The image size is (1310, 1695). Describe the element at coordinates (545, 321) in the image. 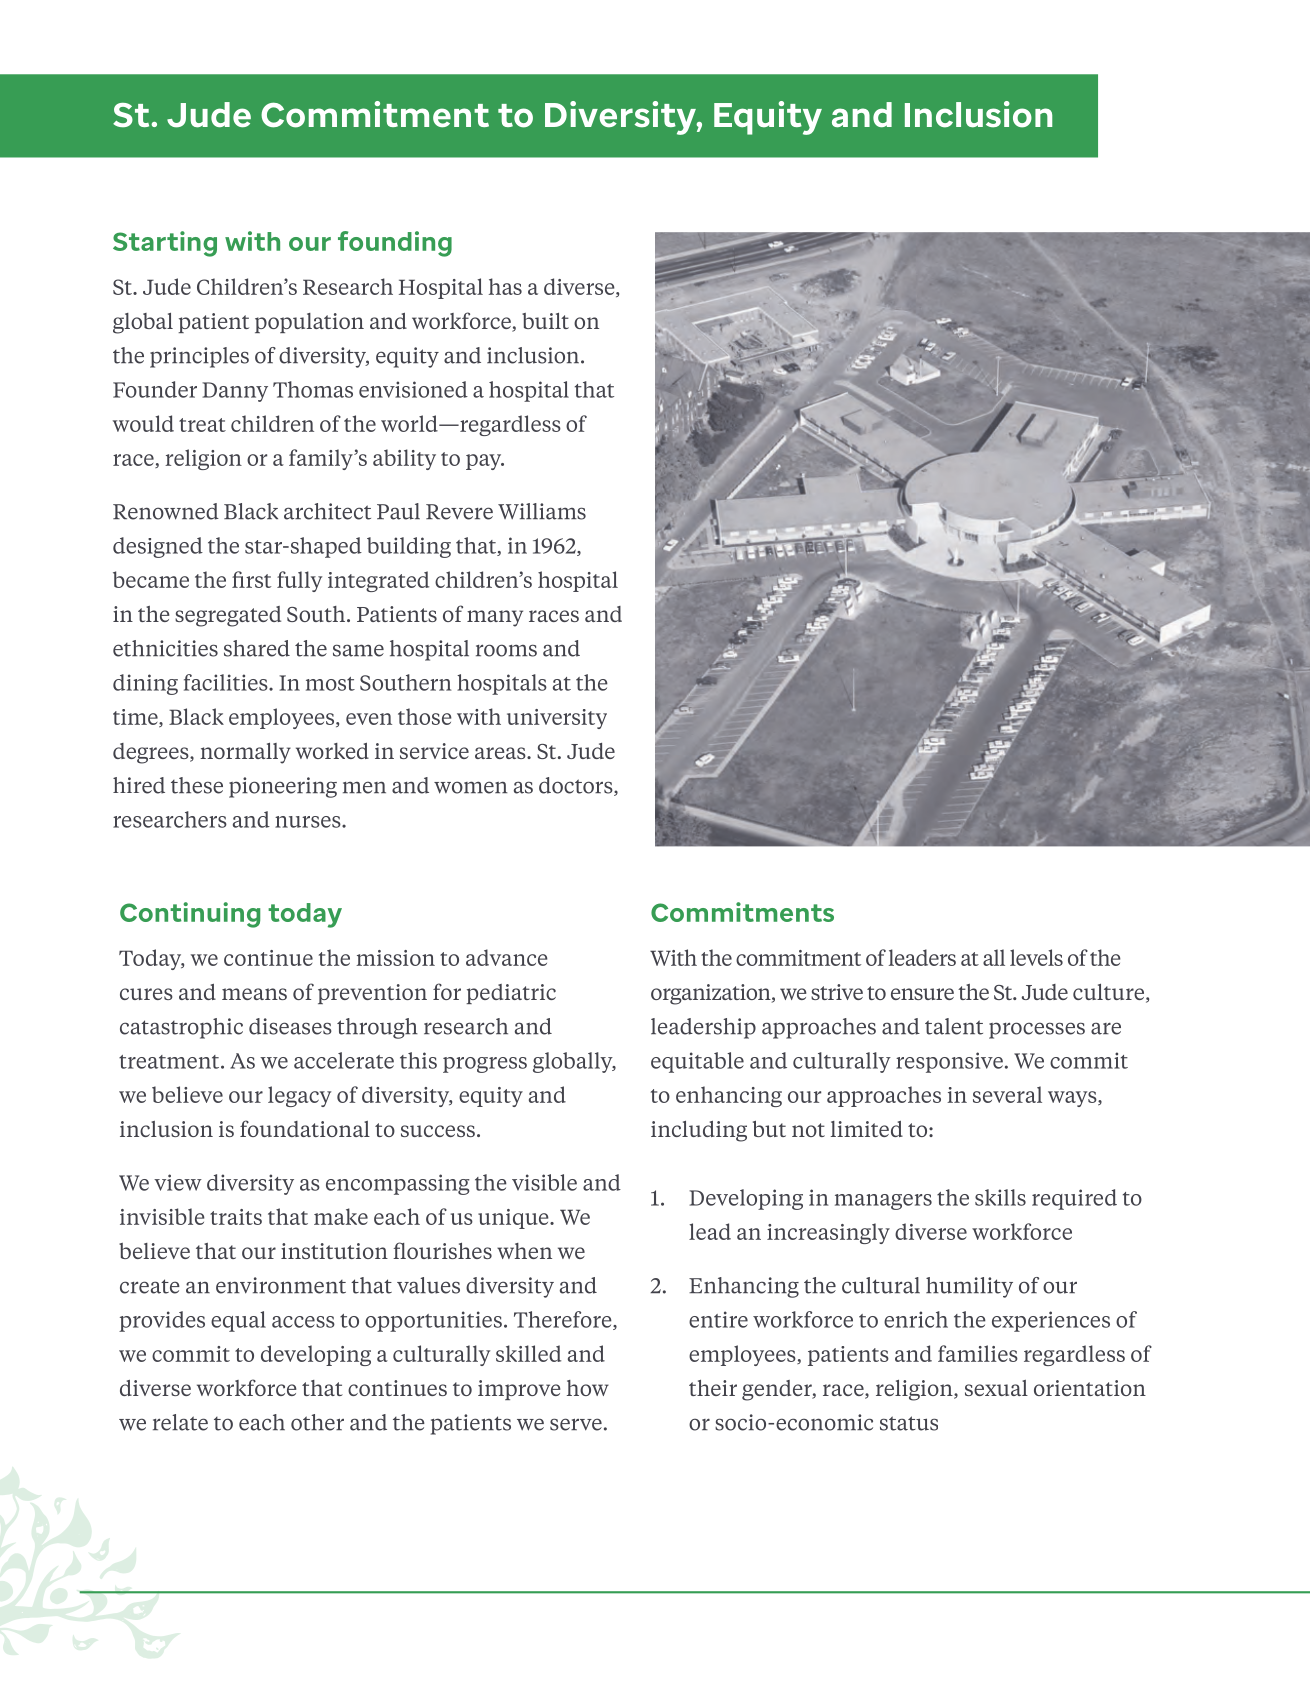

I see `built` at that location.
